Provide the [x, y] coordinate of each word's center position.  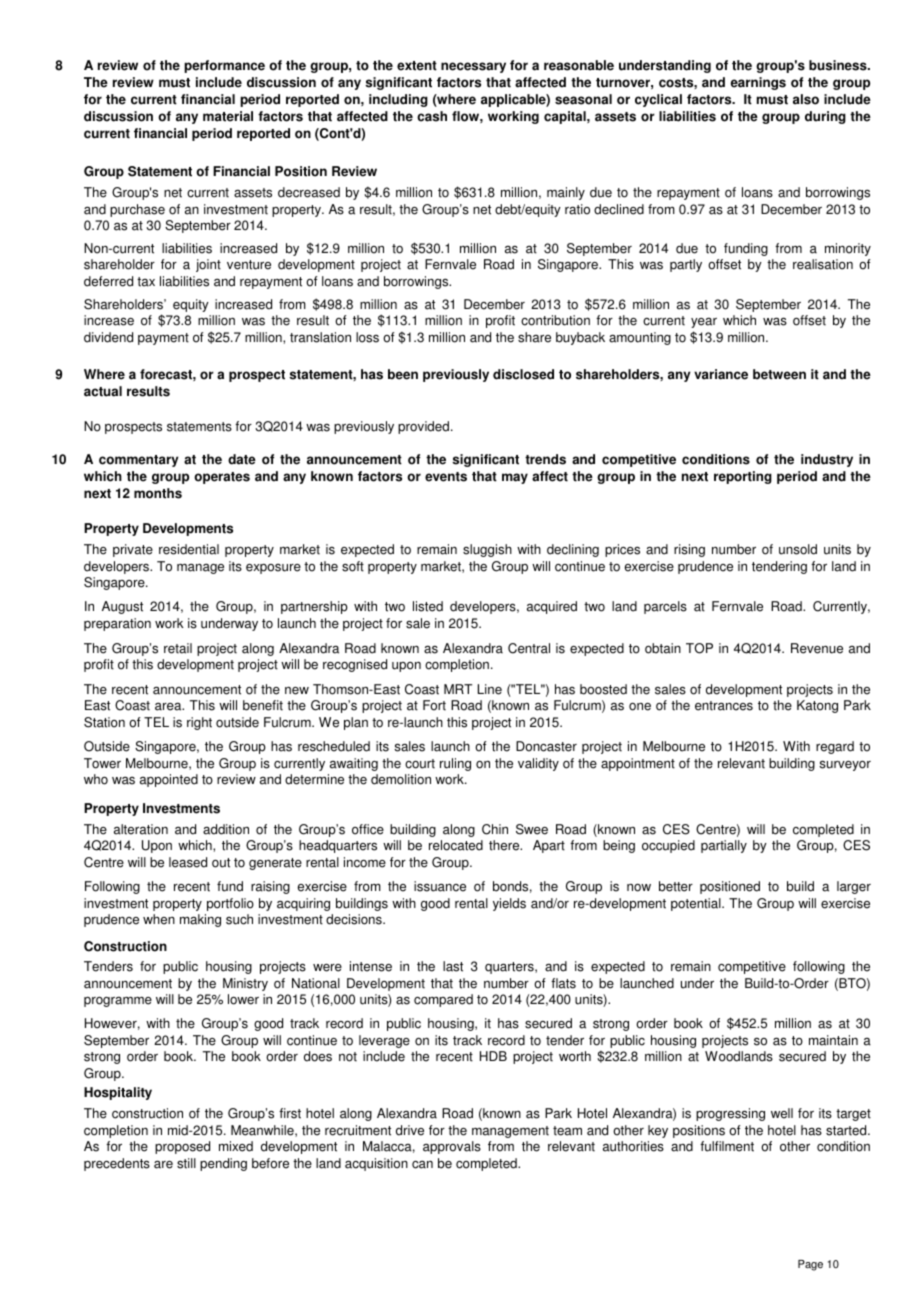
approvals [452, 1147]
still [186, 1163]
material [228, 116]
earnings [758, 83]
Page [810, 1265]
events [446, 477]
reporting [743, 477]
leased [188, 862]
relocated [456, 845]
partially [724, 846]
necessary [473, 67]
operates [222, 478]
